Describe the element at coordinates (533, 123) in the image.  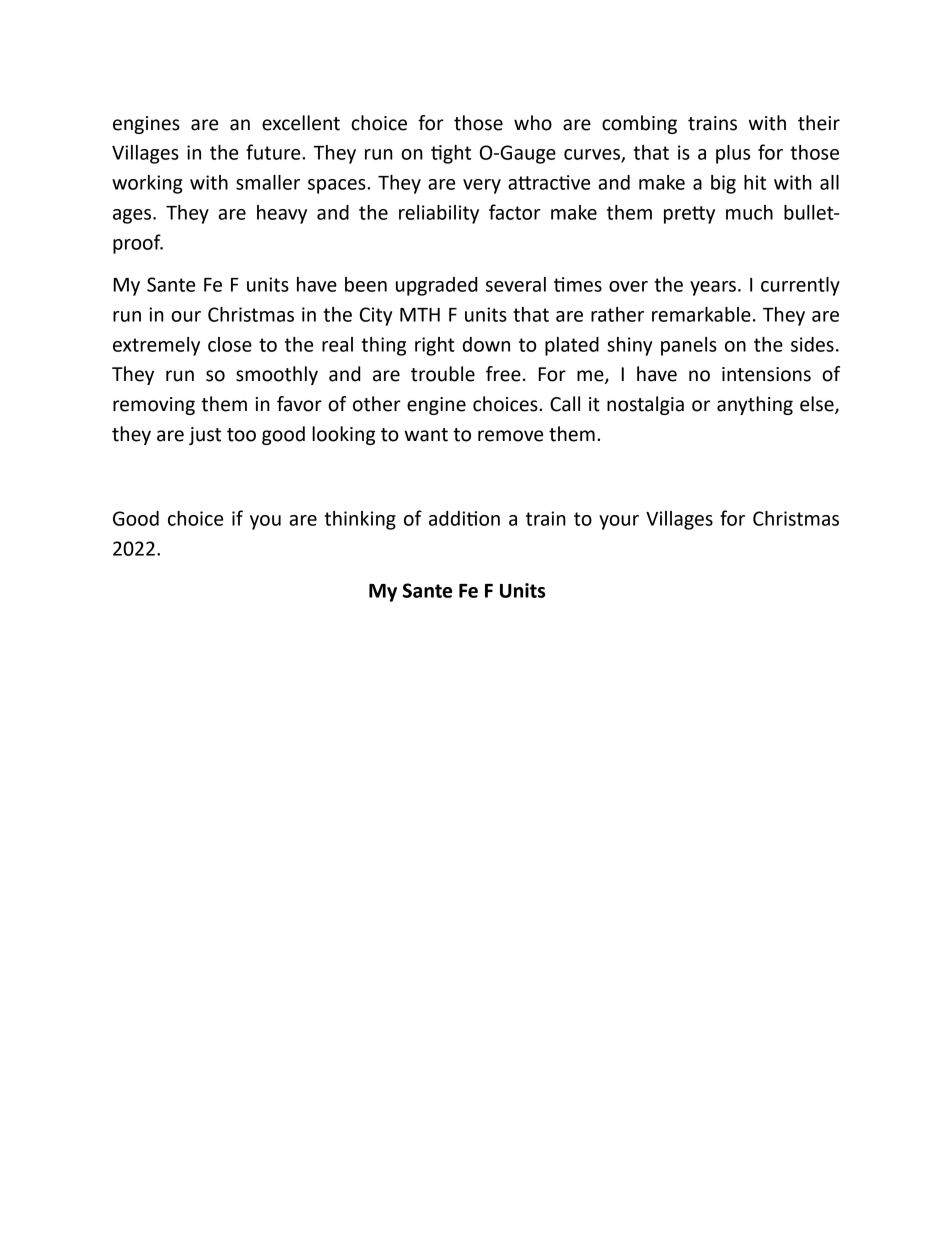
I see `who` at that location.
